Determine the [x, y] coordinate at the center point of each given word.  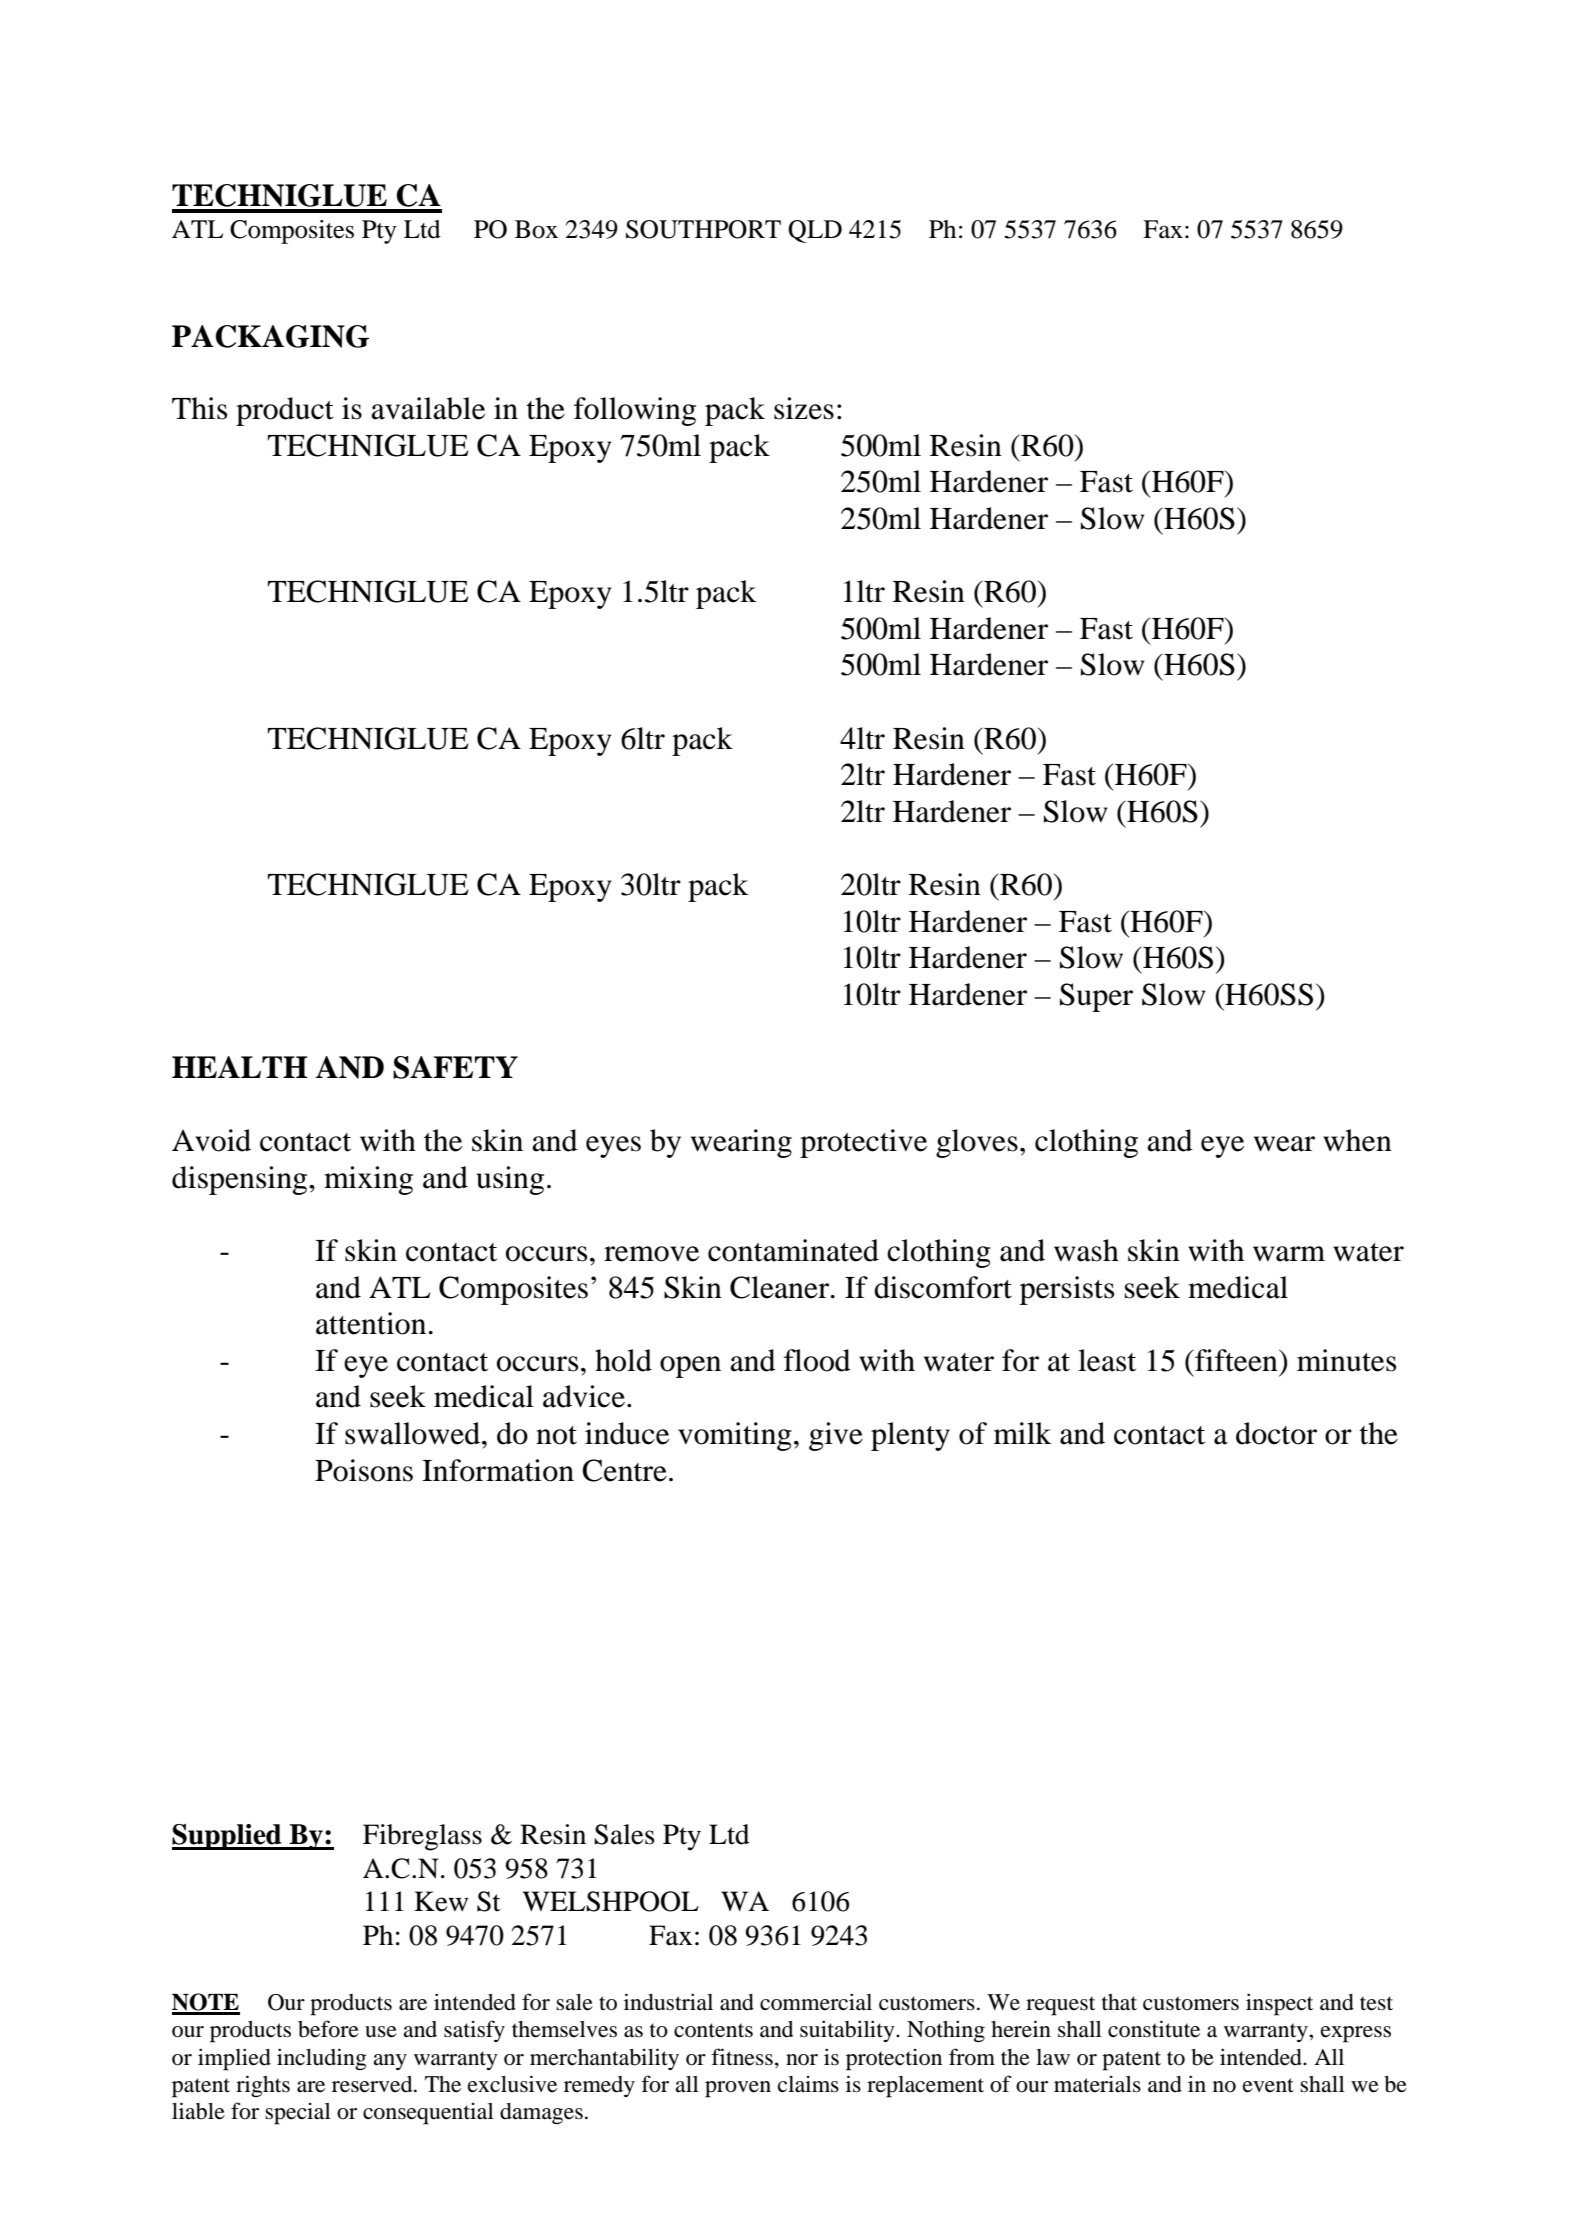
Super [1096, 997]
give [836, 1436]
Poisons [364, 1470]
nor [802, 2060]
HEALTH [240, 1067]
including [322, 2059]
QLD [815, 231]
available [428, 408]
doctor [1276, 1433]
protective [863, 1143]
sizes [804, 408]
